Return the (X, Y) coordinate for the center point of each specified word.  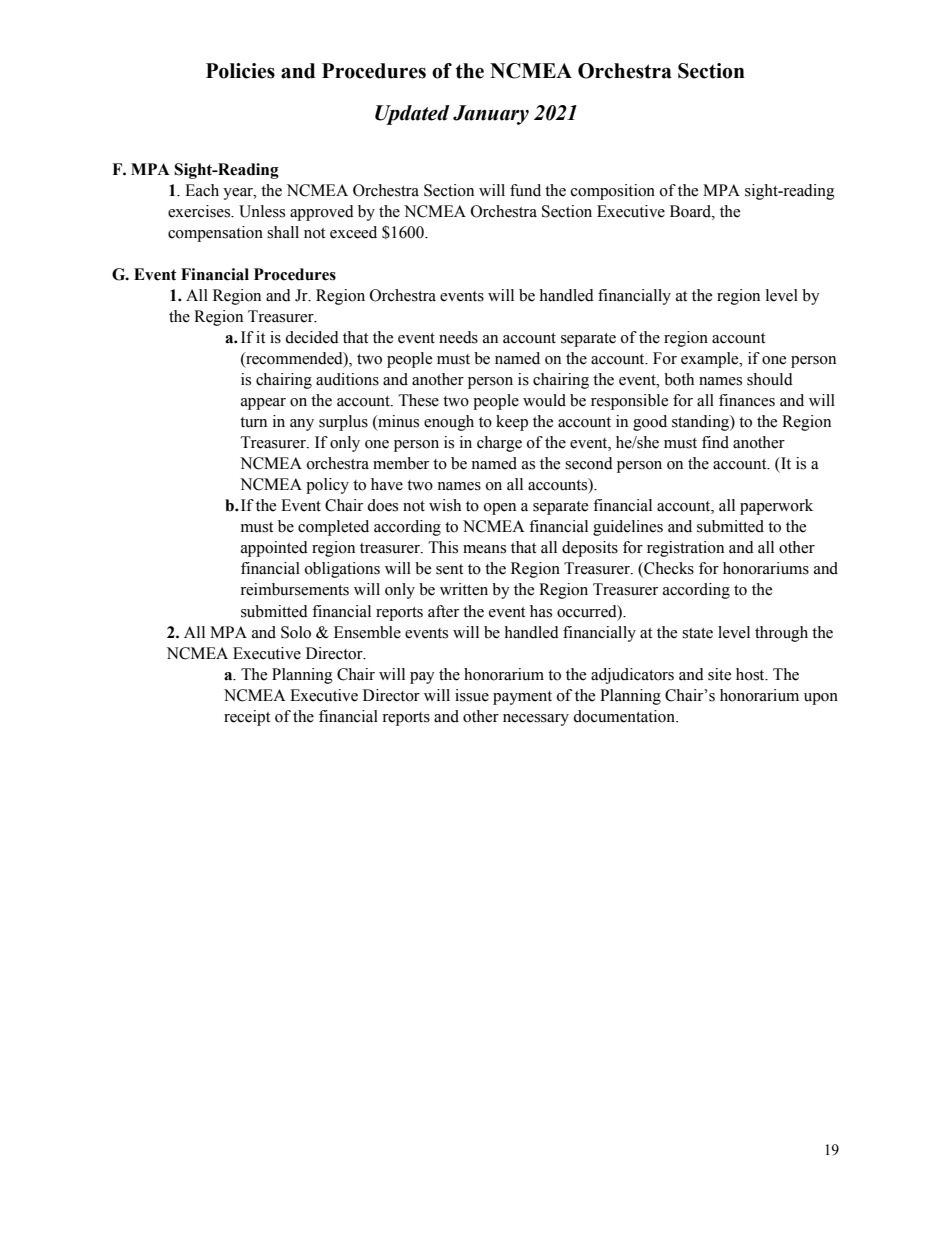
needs (458, 337)
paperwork (776, 507)
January (491, 115)
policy (327, 486)
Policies (240, 71)
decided (312, 337)
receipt (247, 718)
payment (522, 698)
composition (613, 192)
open (500, 509)
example (711, 360)
